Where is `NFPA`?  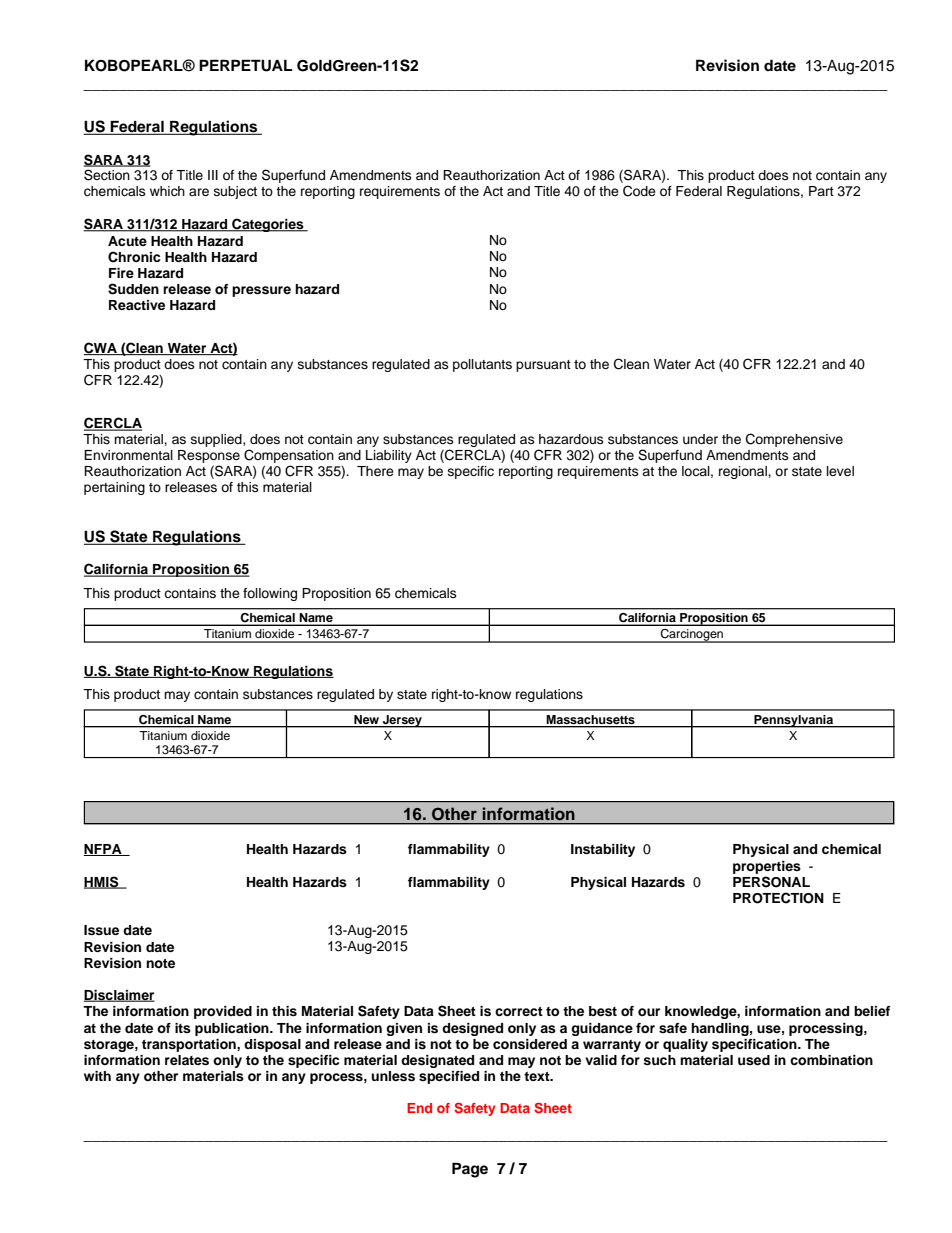
NFPA is located at coordinates (104, 850).
